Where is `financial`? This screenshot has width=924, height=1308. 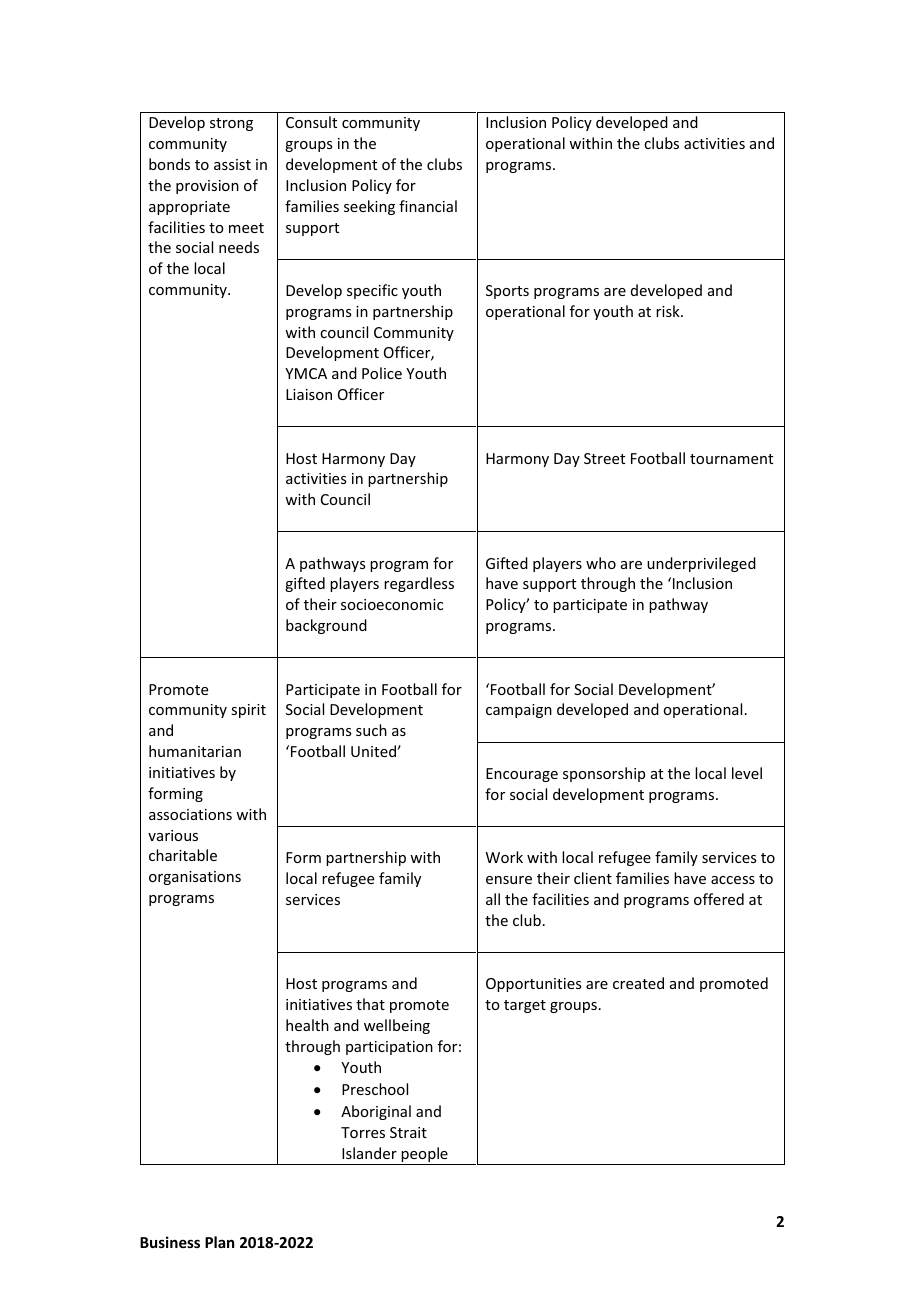 financial is located at coordinates (428, 206).
